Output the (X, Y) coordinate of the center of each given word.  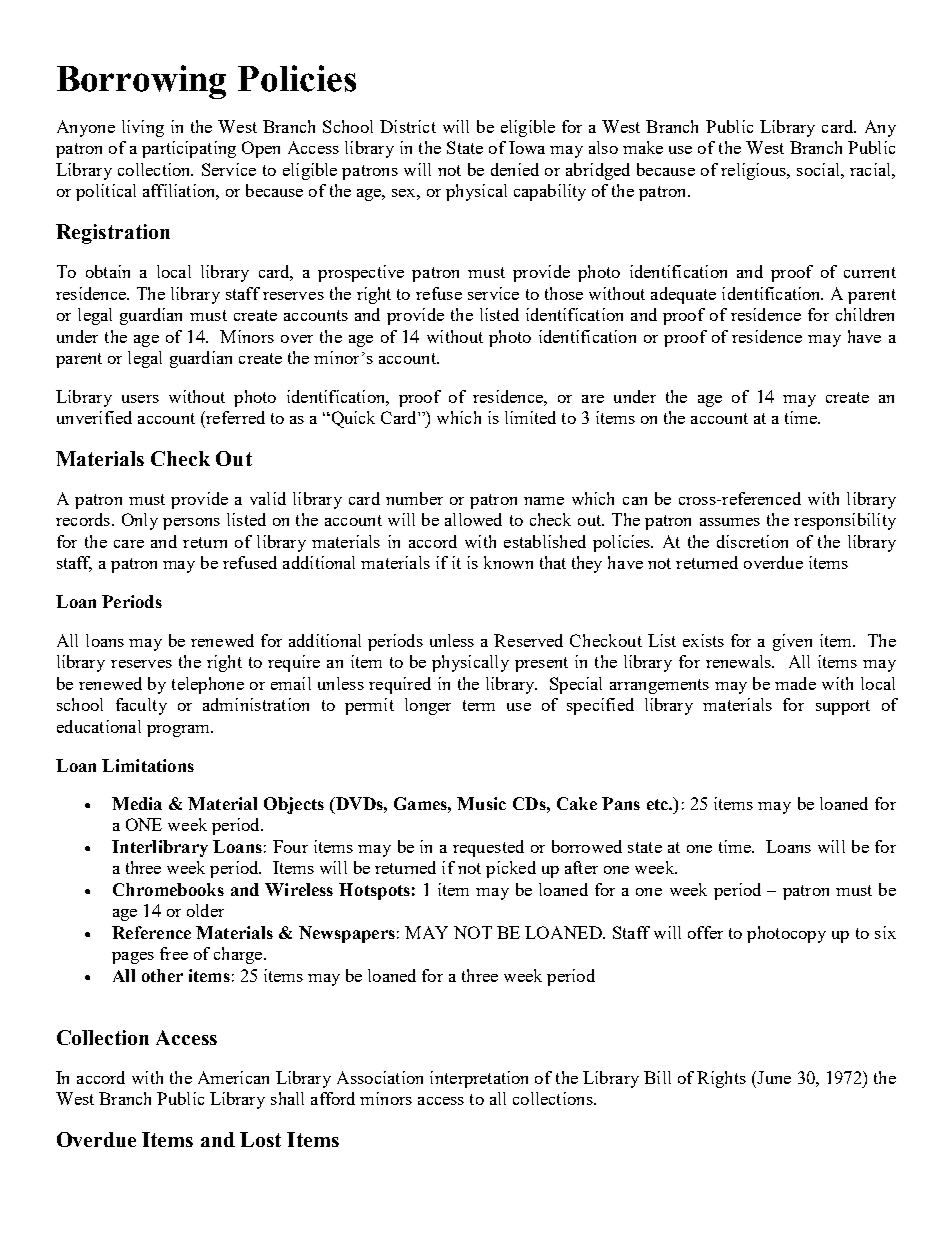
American (233, 1077)
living (143, 128)
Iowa (527, 147)
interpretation (479, 1079)
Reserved (528, 640)
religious (754, 171)
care (129, 544)
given (792, 642)
